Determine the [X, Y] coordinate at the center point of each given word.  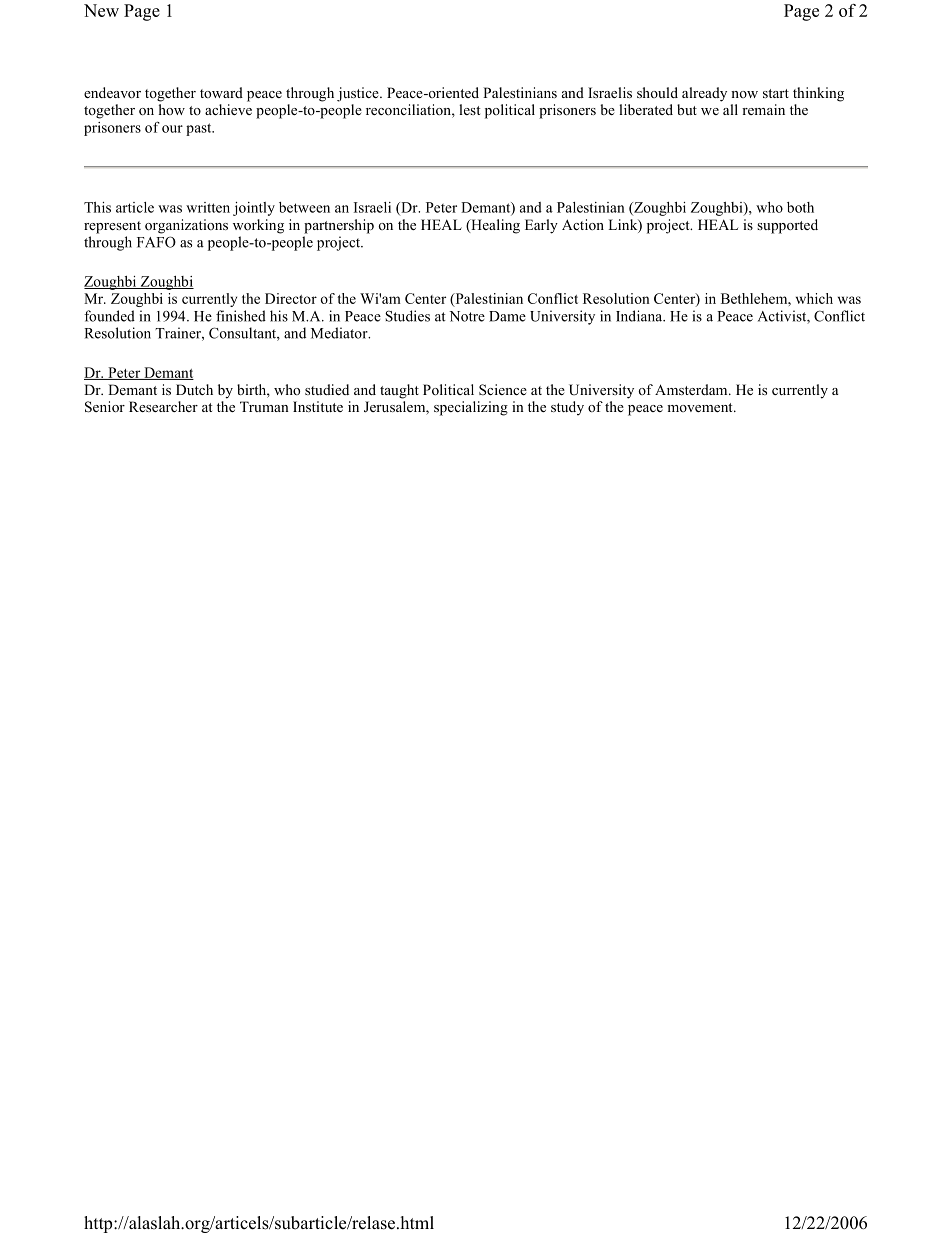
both [800, 207]
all [730, 109]
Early [541, 226]
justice [359, 94]
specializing [471, 408]
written [208, 207]
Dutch [194, 389]
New [101, 10]
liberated [646, 109]
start [776, 93]
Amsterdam [692, 389]
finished [241, 316]
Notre [467, 316]
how [172, 109]
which [814, 298]
